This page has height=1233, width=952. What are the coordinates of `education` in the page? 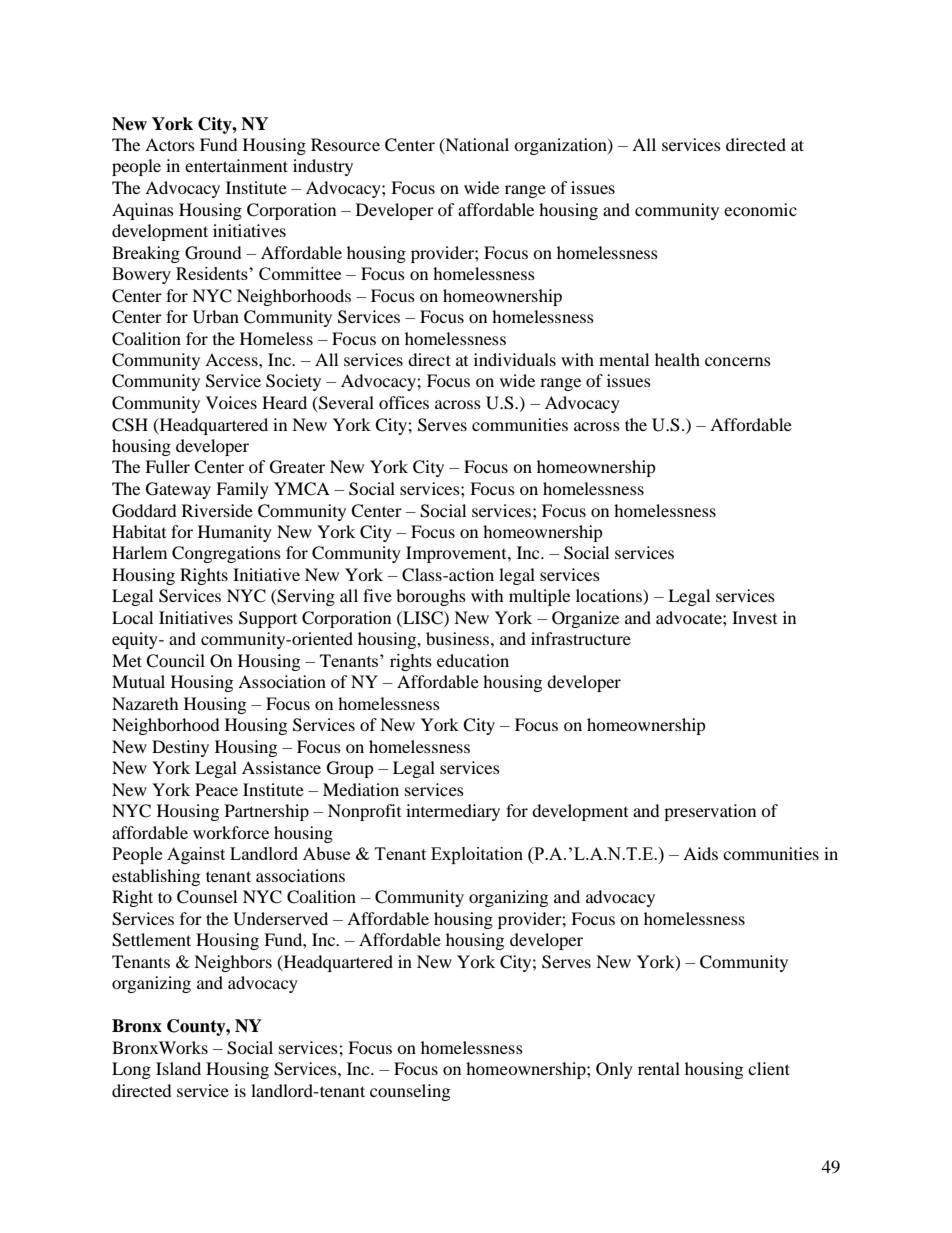 It's located at (473, 660).
